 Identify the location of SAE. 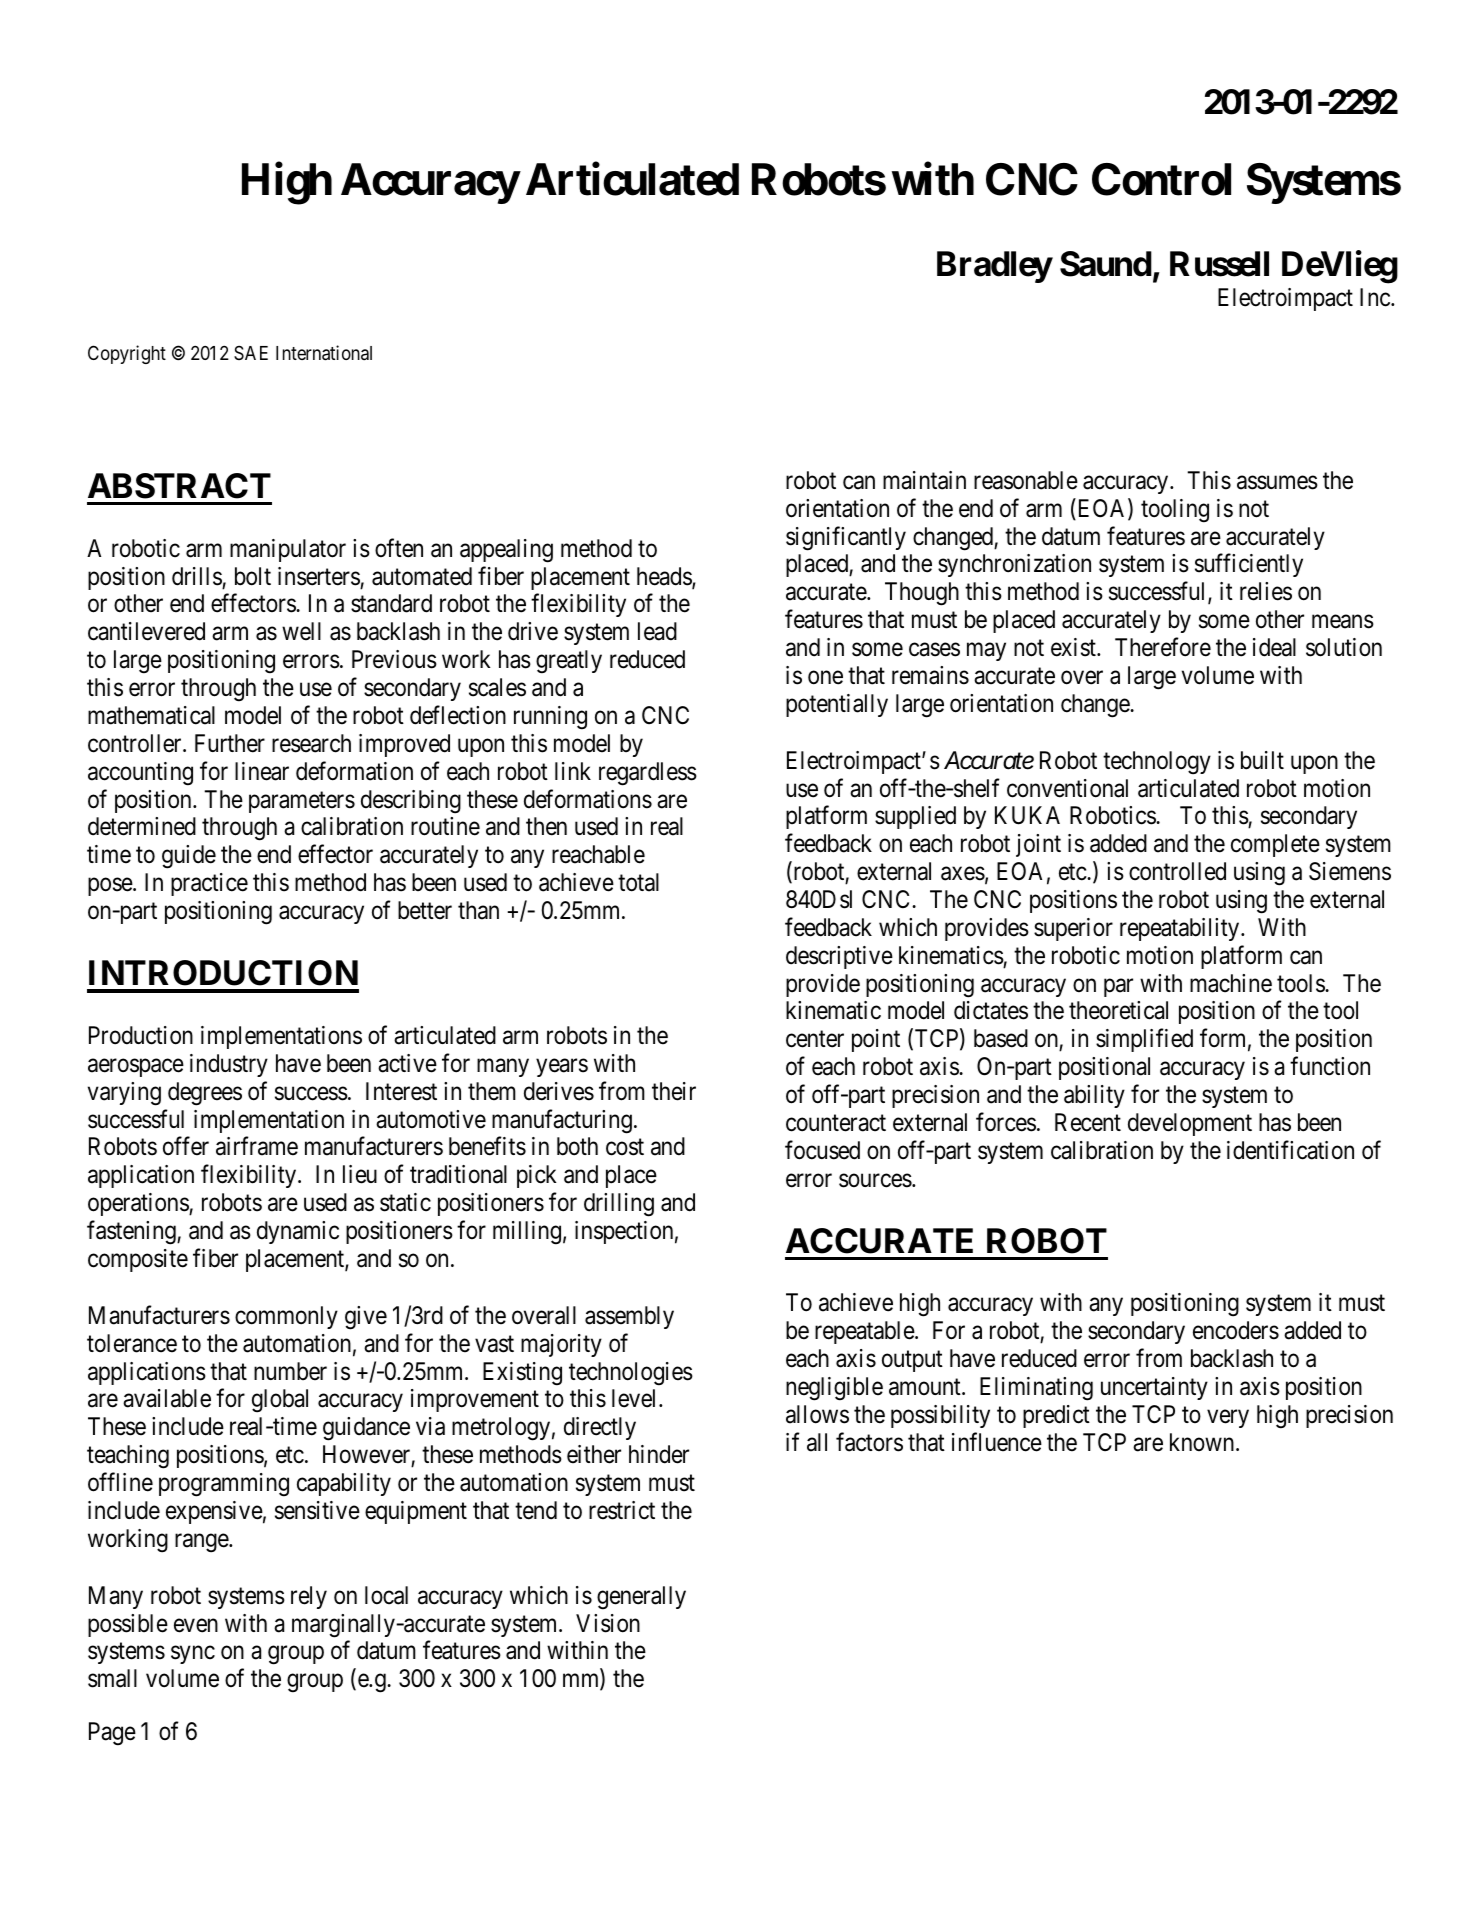
(251, 352).
